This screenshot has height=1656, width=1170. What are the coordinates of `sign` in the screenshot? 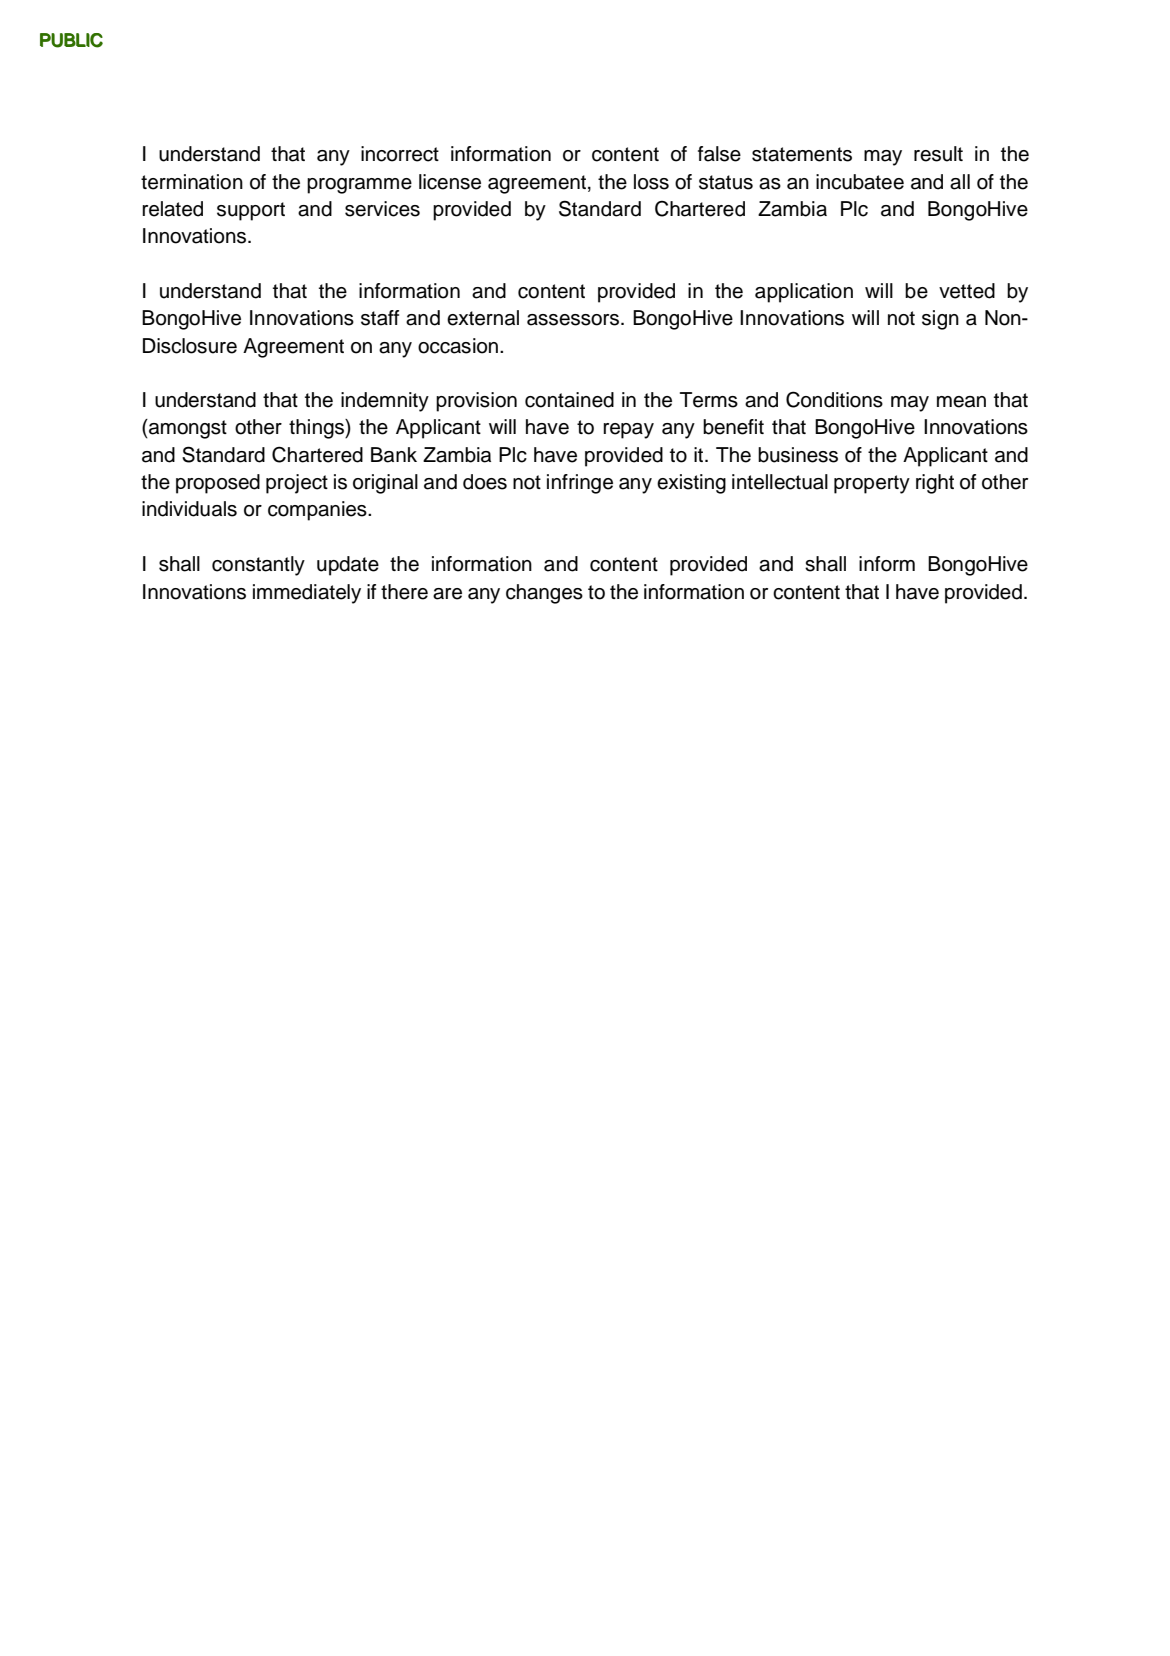 It's located at (940, 320).
